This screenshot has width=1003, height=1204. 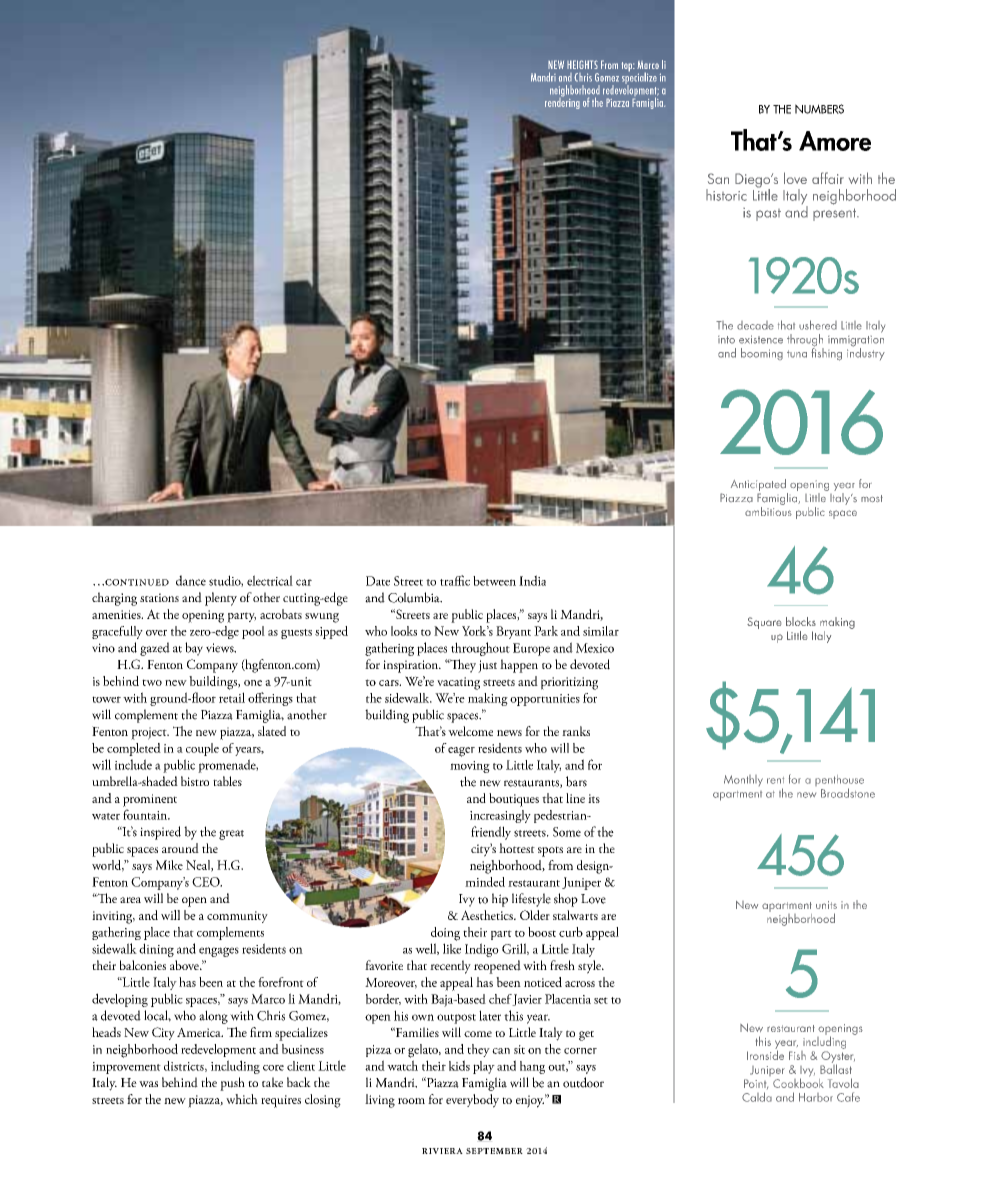 What do you see at coordinates (472, 1101) in the screenshot?
I see `everybody` at bounding box center [472, 1101].
